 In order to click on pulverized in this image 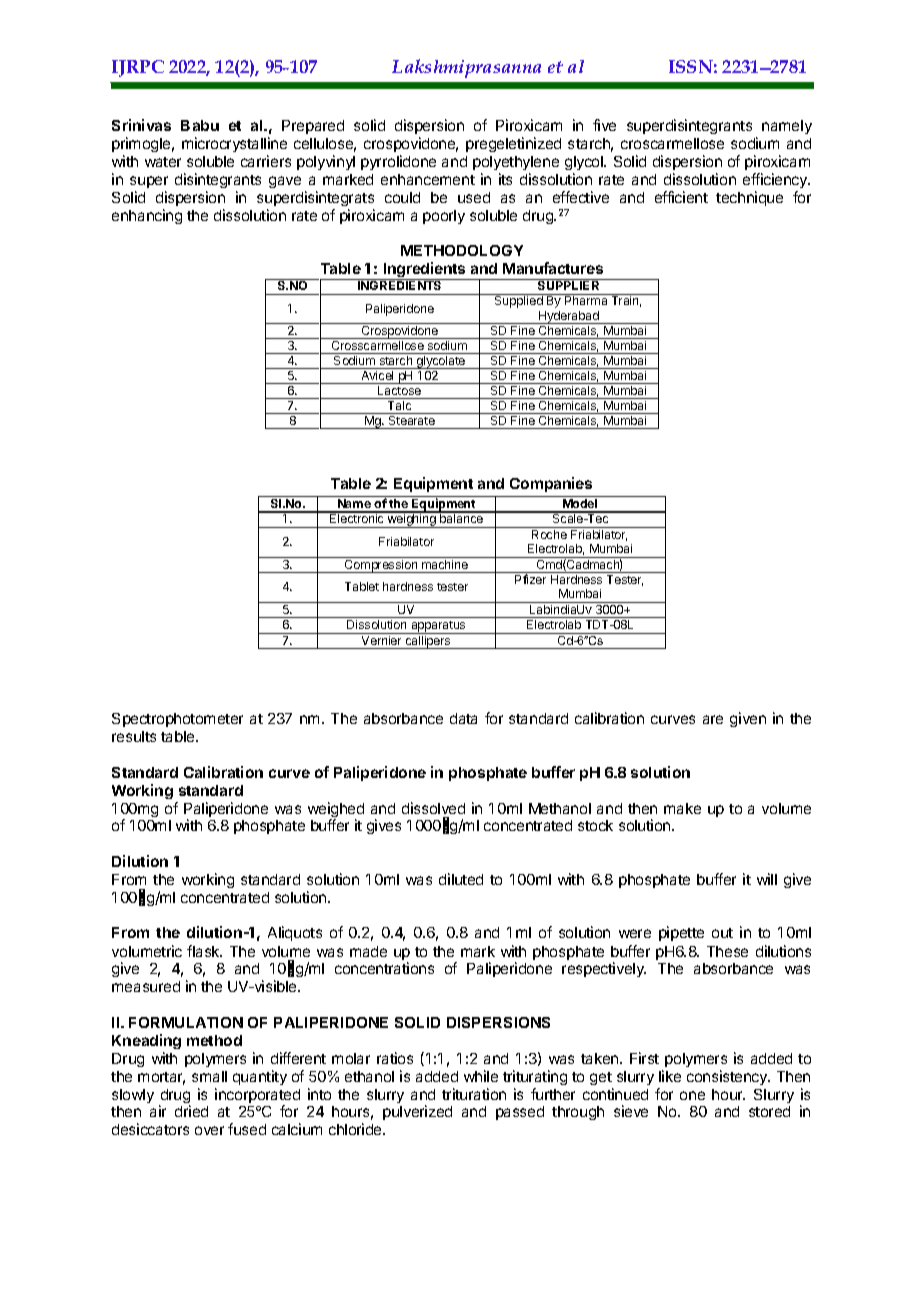, I will do `click(417, 1112)`.
